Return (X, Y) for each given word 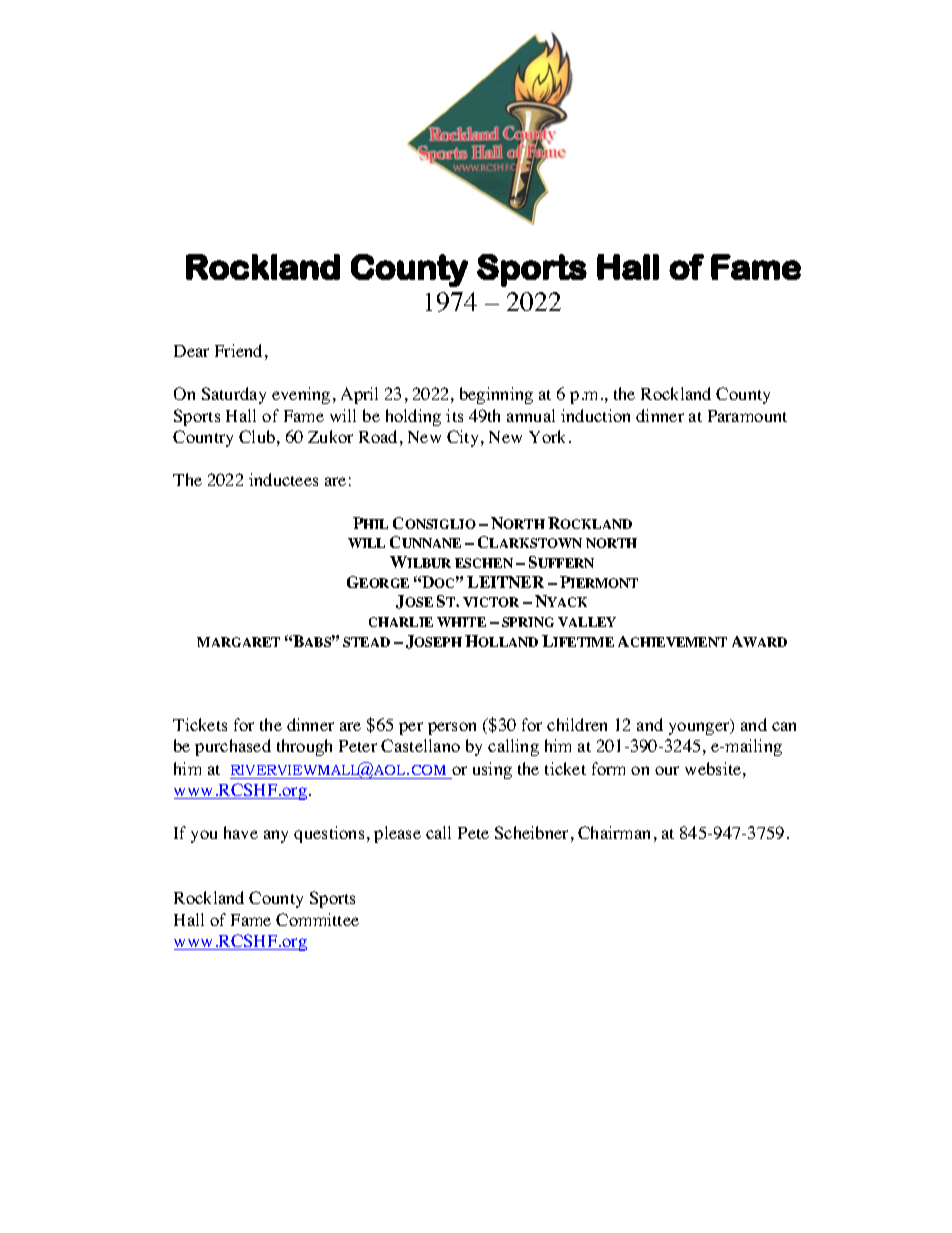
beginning (496, 395)
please (397, 834)
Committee (317, 919)
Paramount (747, 416)
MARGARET (238, 642)
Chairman (614, 832)
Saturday (234, 395)
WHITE (461, 622)
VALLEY (587, 622)
